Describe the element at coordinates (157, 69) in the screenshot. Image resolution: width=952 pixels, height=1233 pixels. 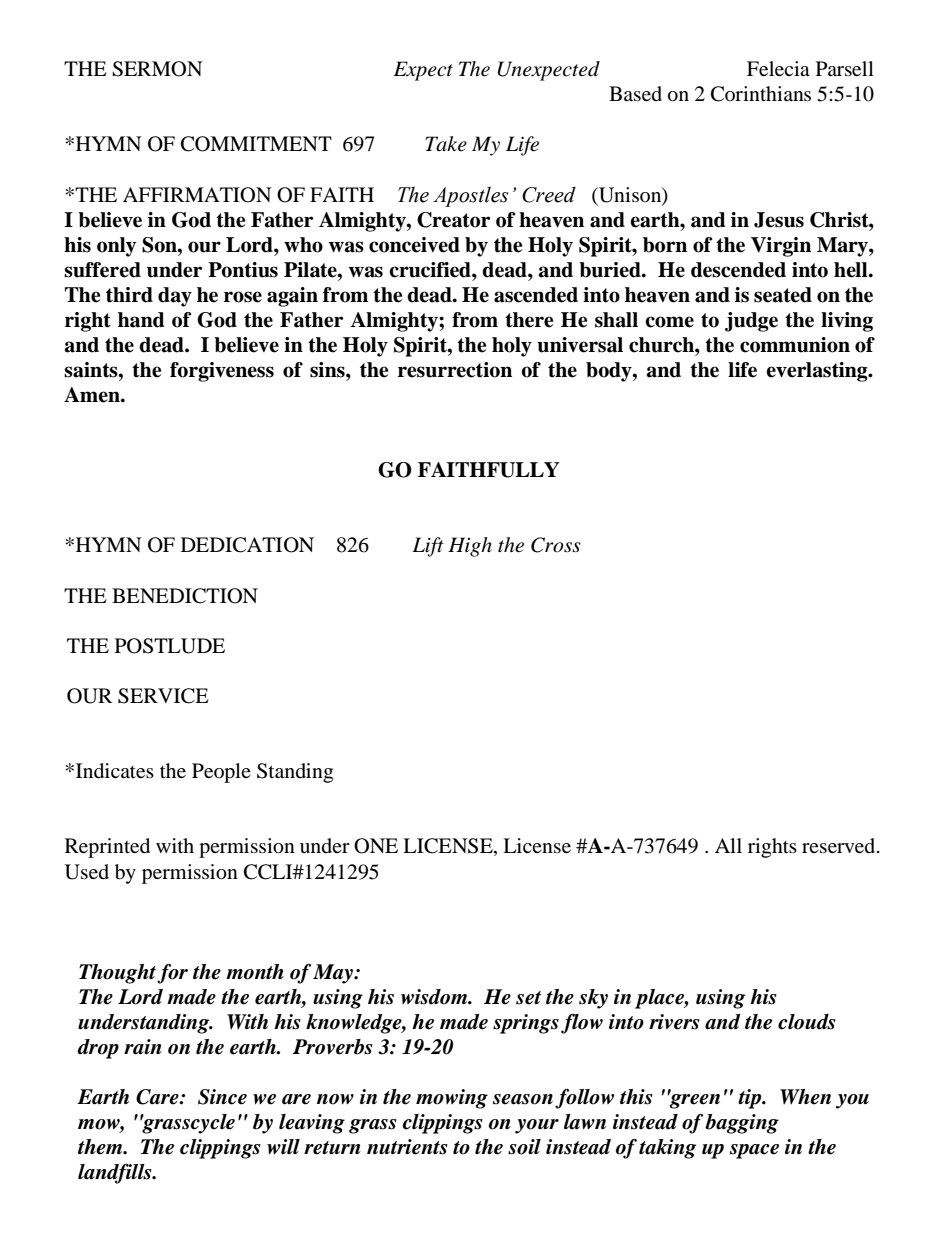
I see `SERMON` at that location.
